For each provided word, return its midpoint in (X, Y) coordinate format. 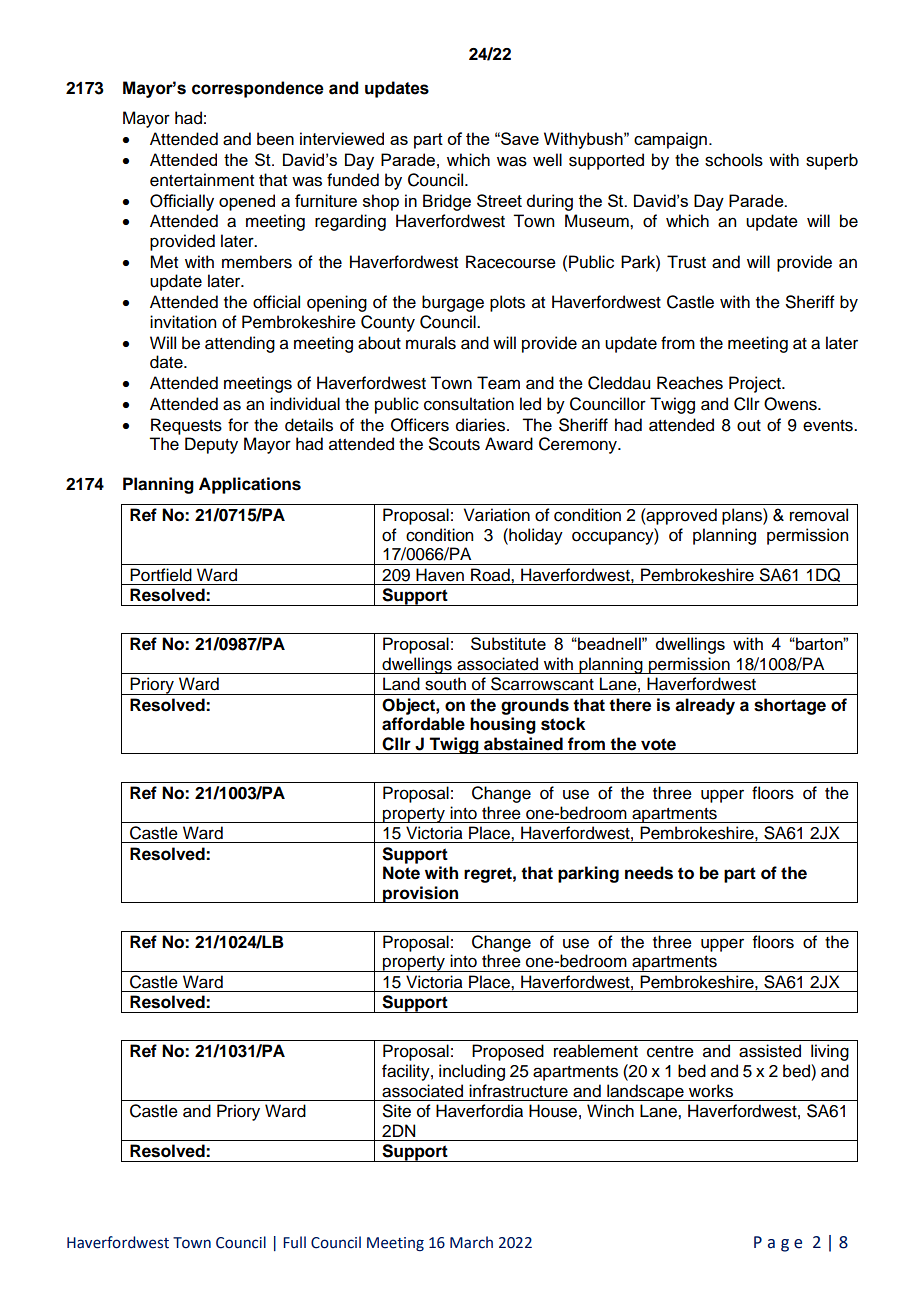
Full (294, 1242)
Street (499, 200)
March (471, 1242)
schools (734, 160)
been (275, 139)
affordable (423, 724)
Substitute (508, 643)
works (711, 1091)
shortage (790, 706)
